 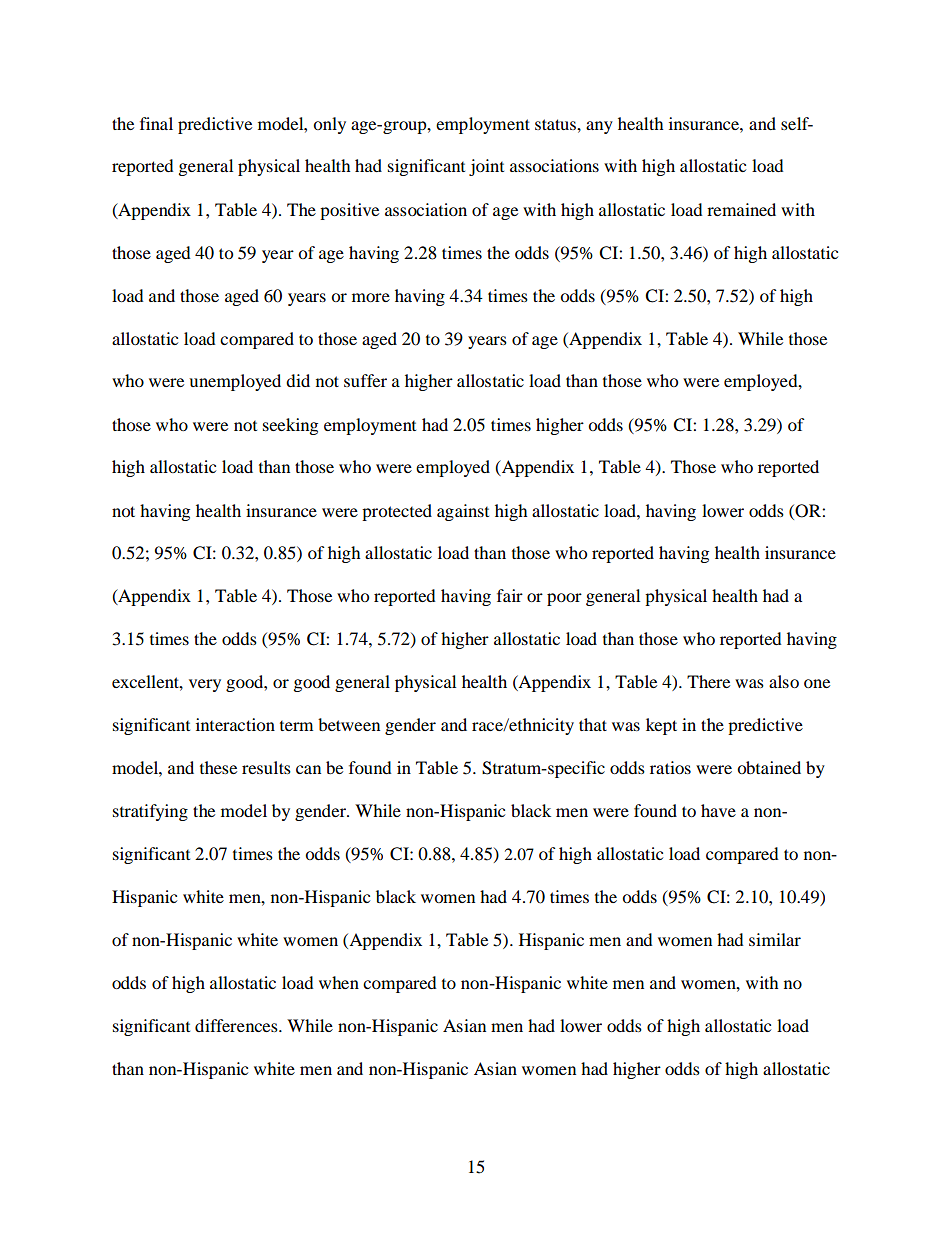 What do you see at coordinates (741, 209) in the screenshot?
I see `remained` at bounding box center [741, 209].
